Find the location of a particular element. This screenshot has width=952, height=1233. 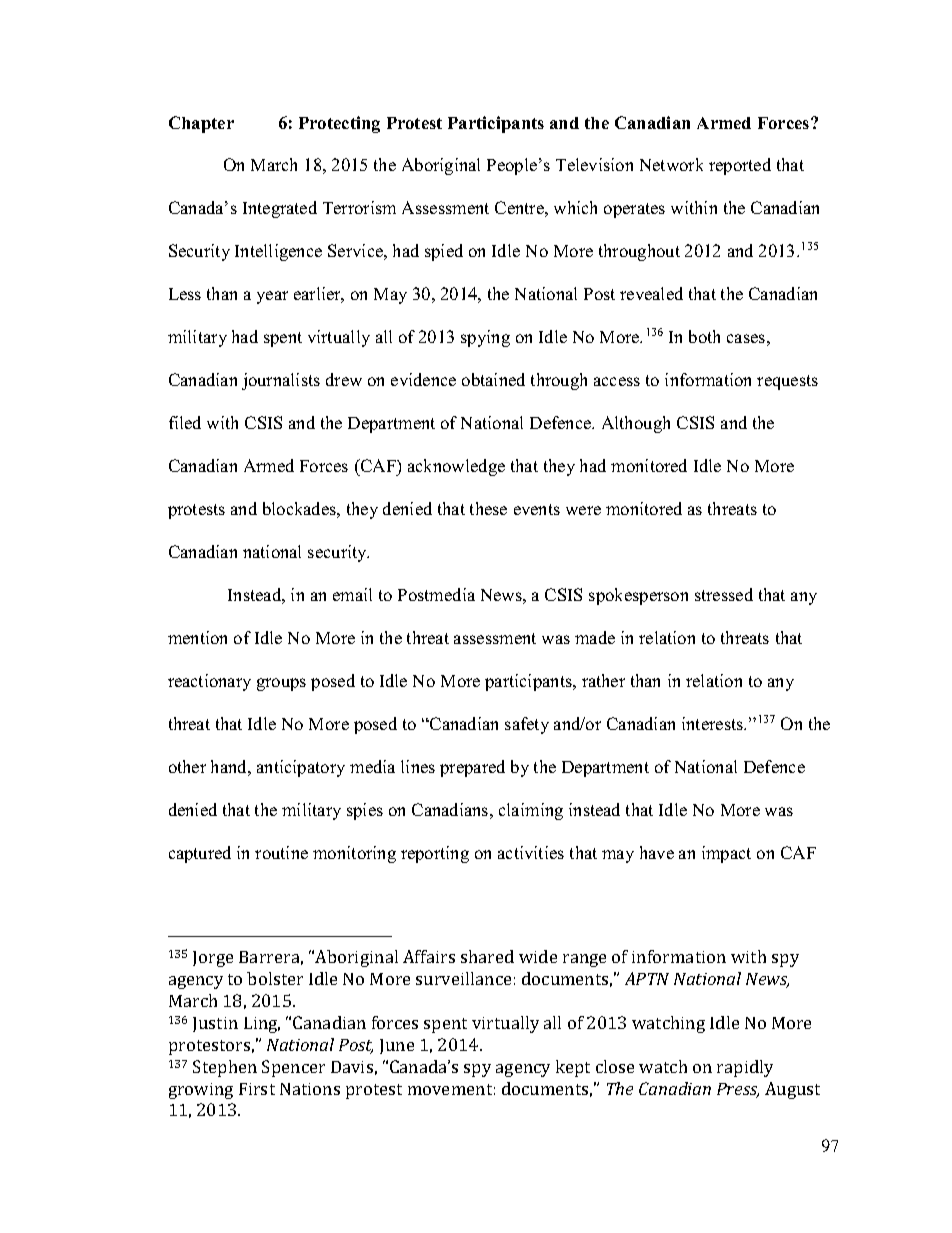

Television is located at coordinates (594, 164).
